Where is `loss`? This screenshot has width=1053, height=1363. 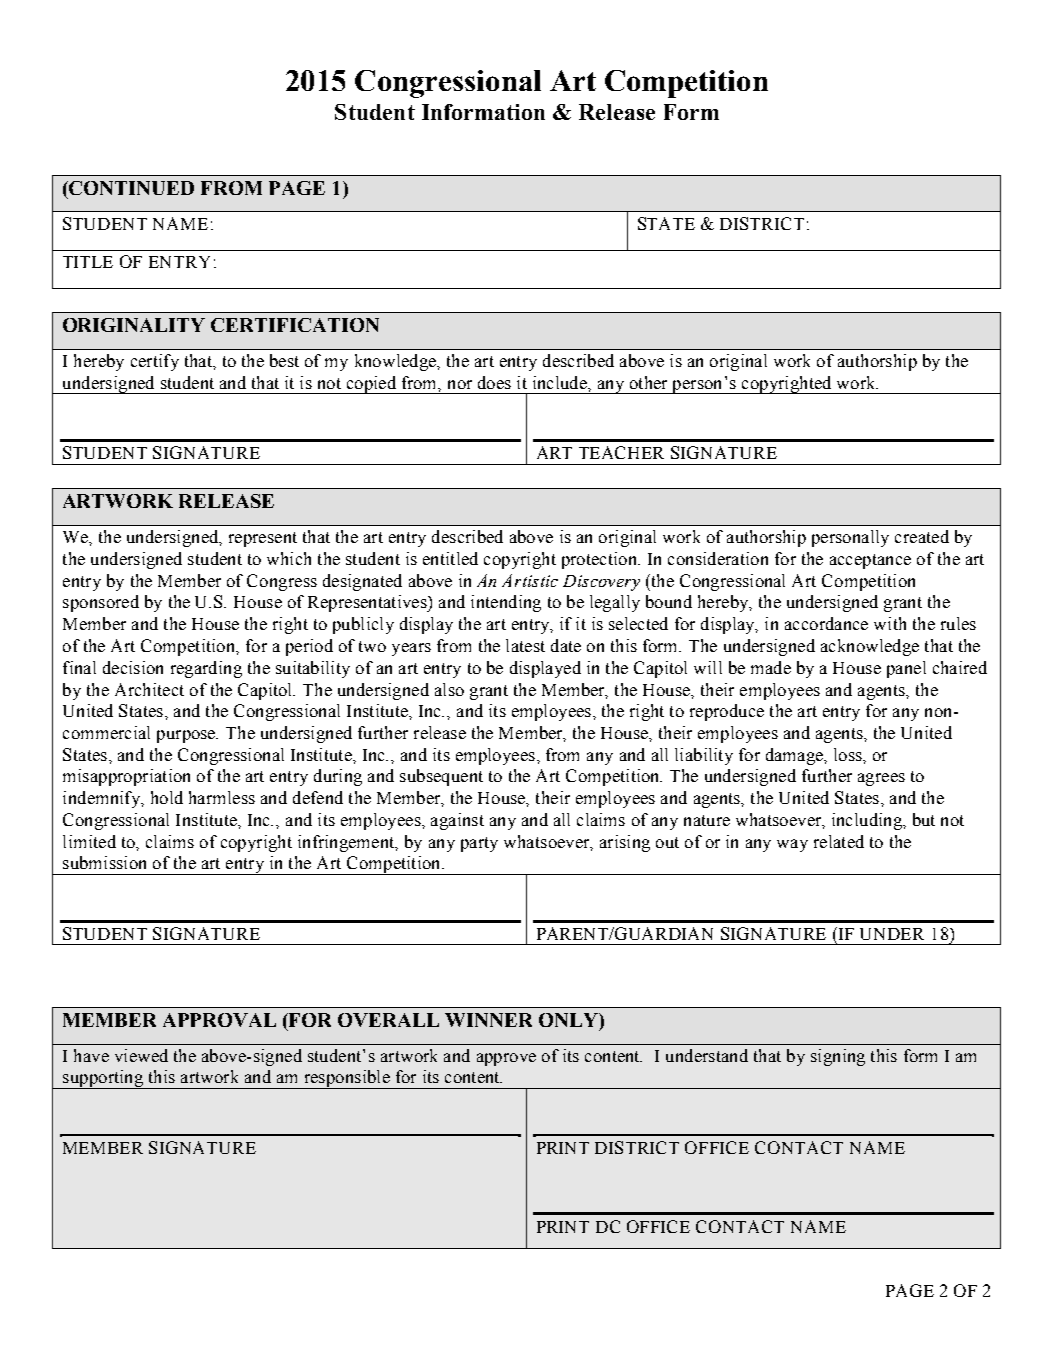
loss is located at coordinates (849, 754).
